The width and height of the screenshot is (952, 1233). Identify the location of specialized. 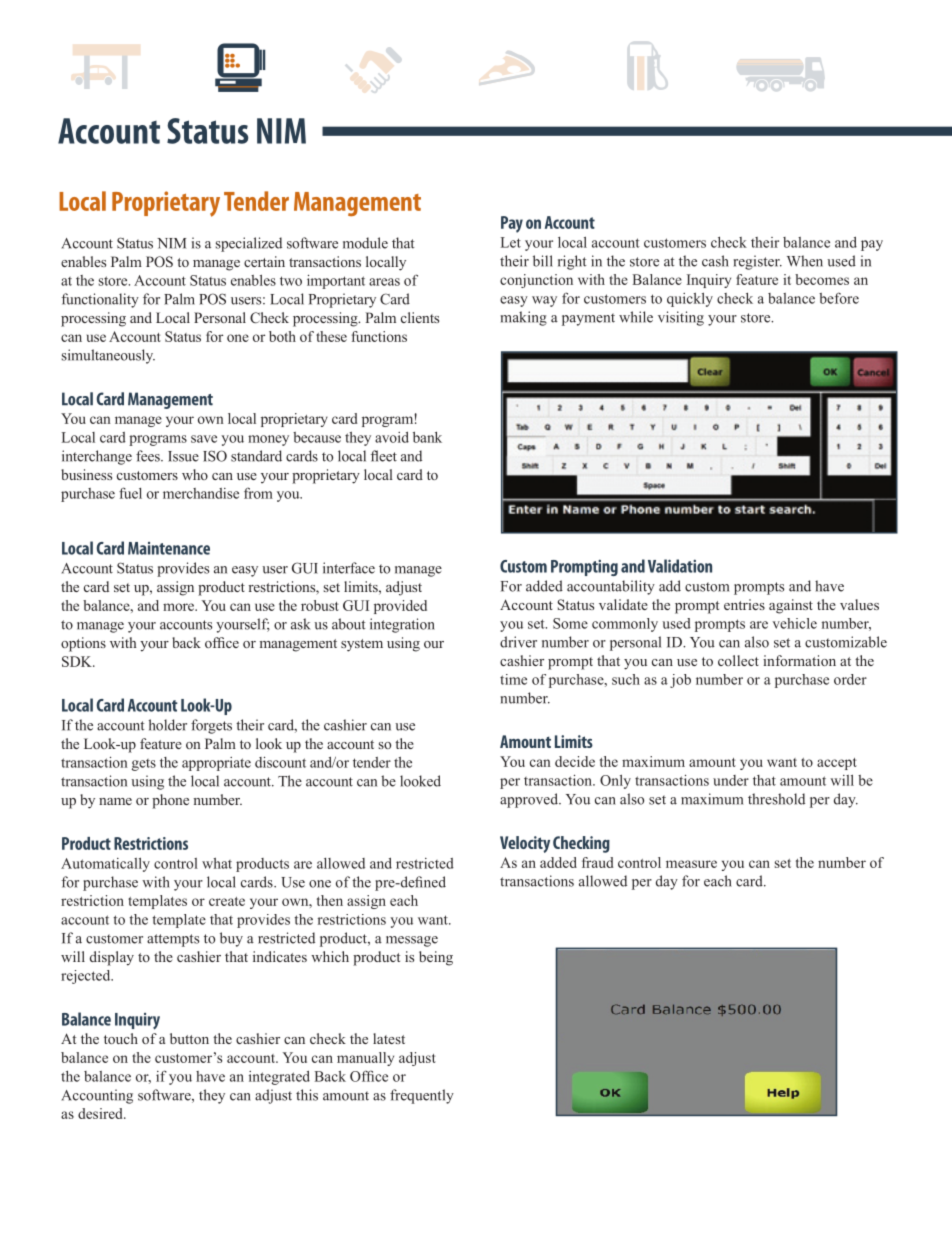
(249, 244).
